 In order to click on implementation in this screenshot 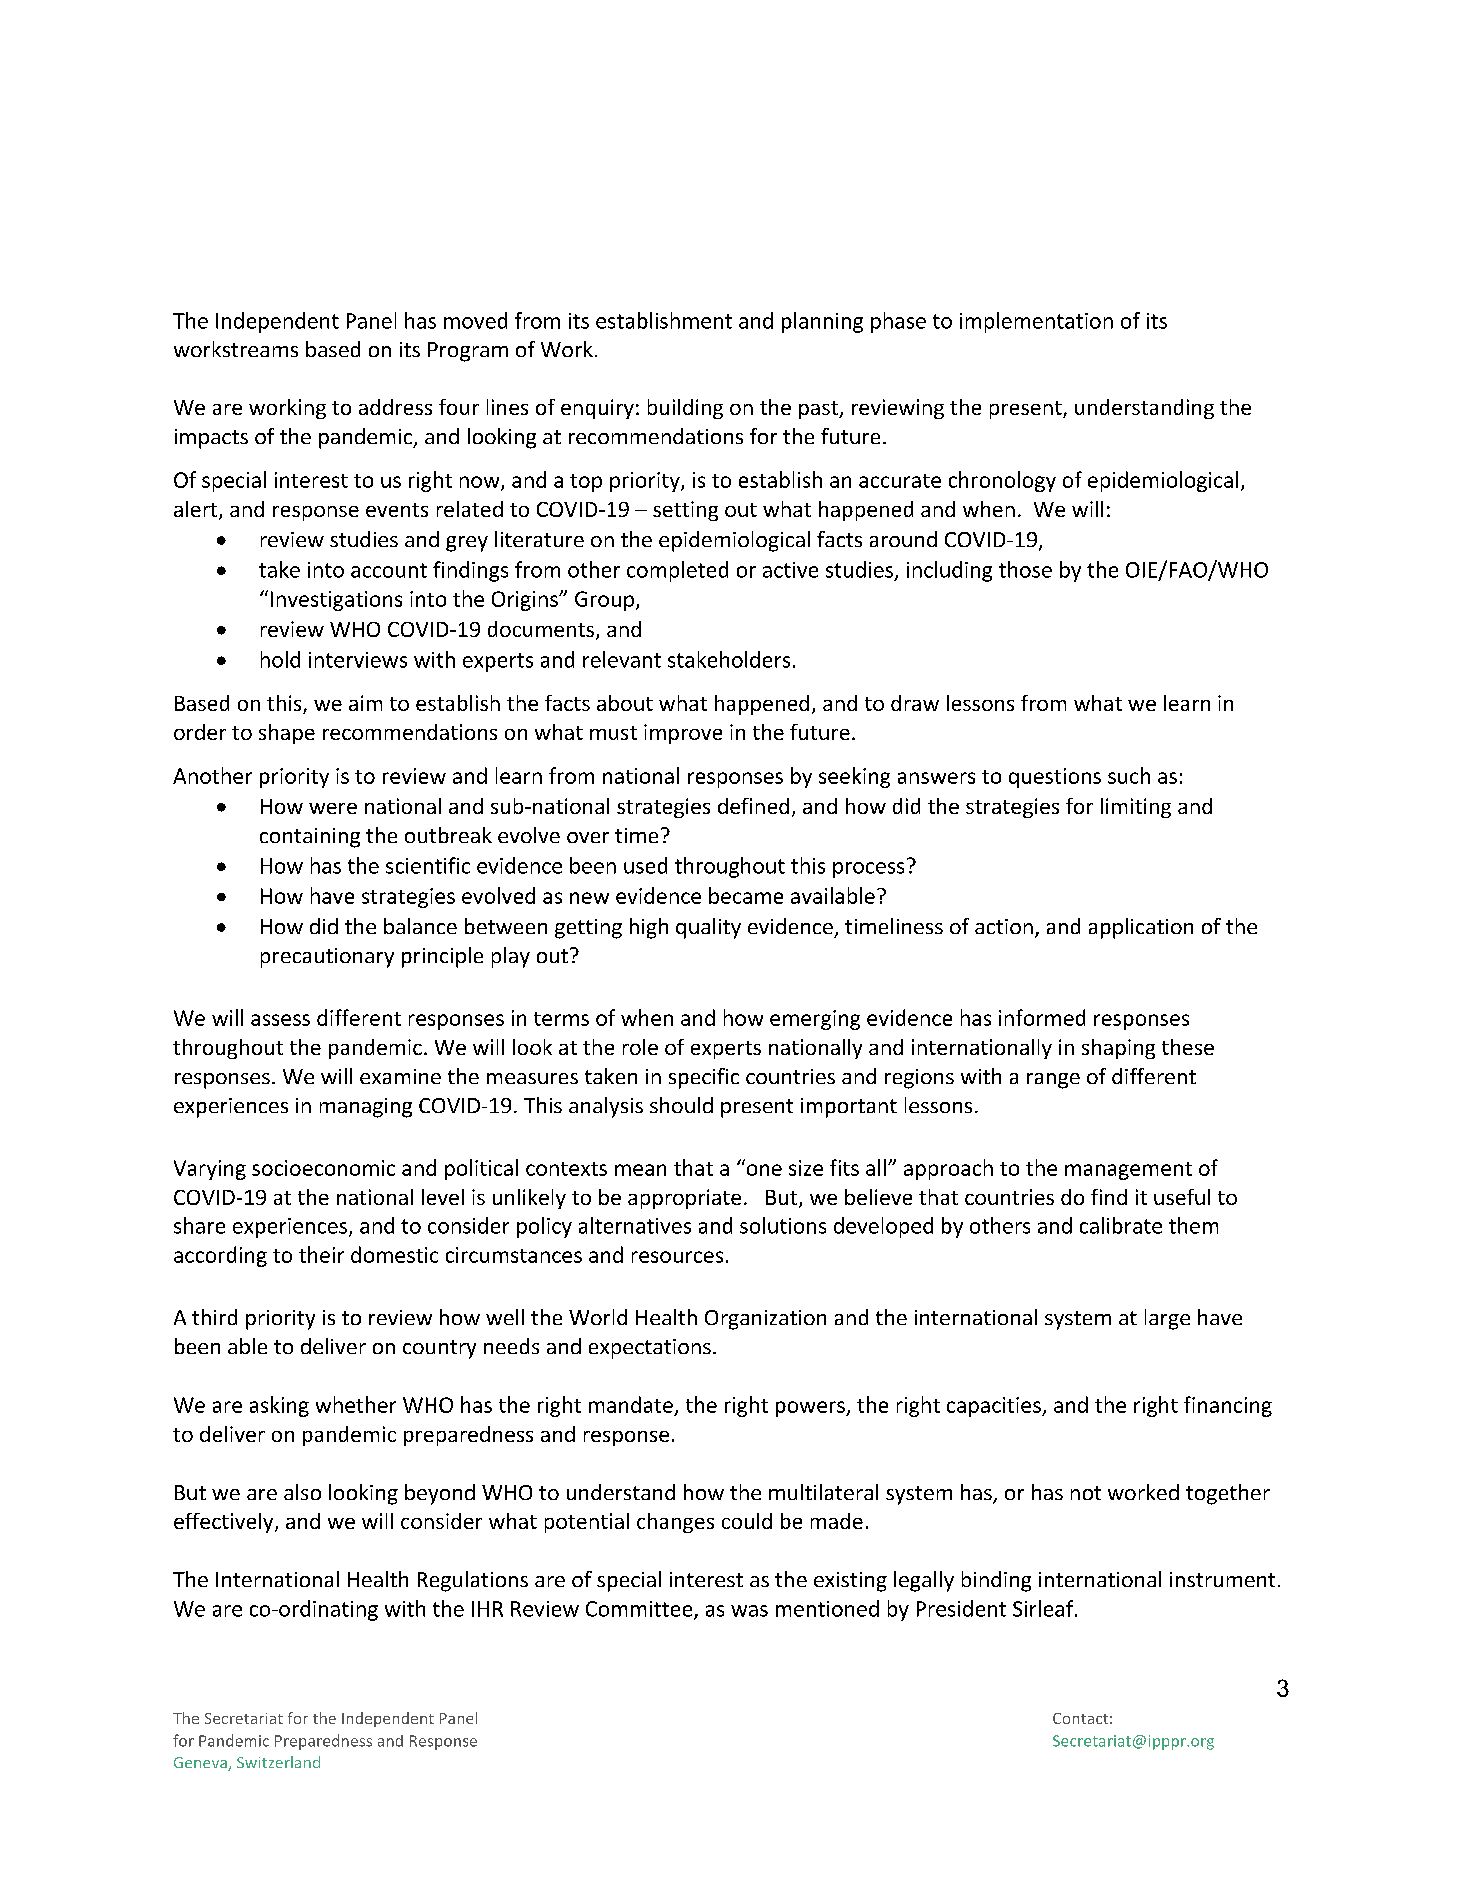, I will do `click(1036, 322)`.
